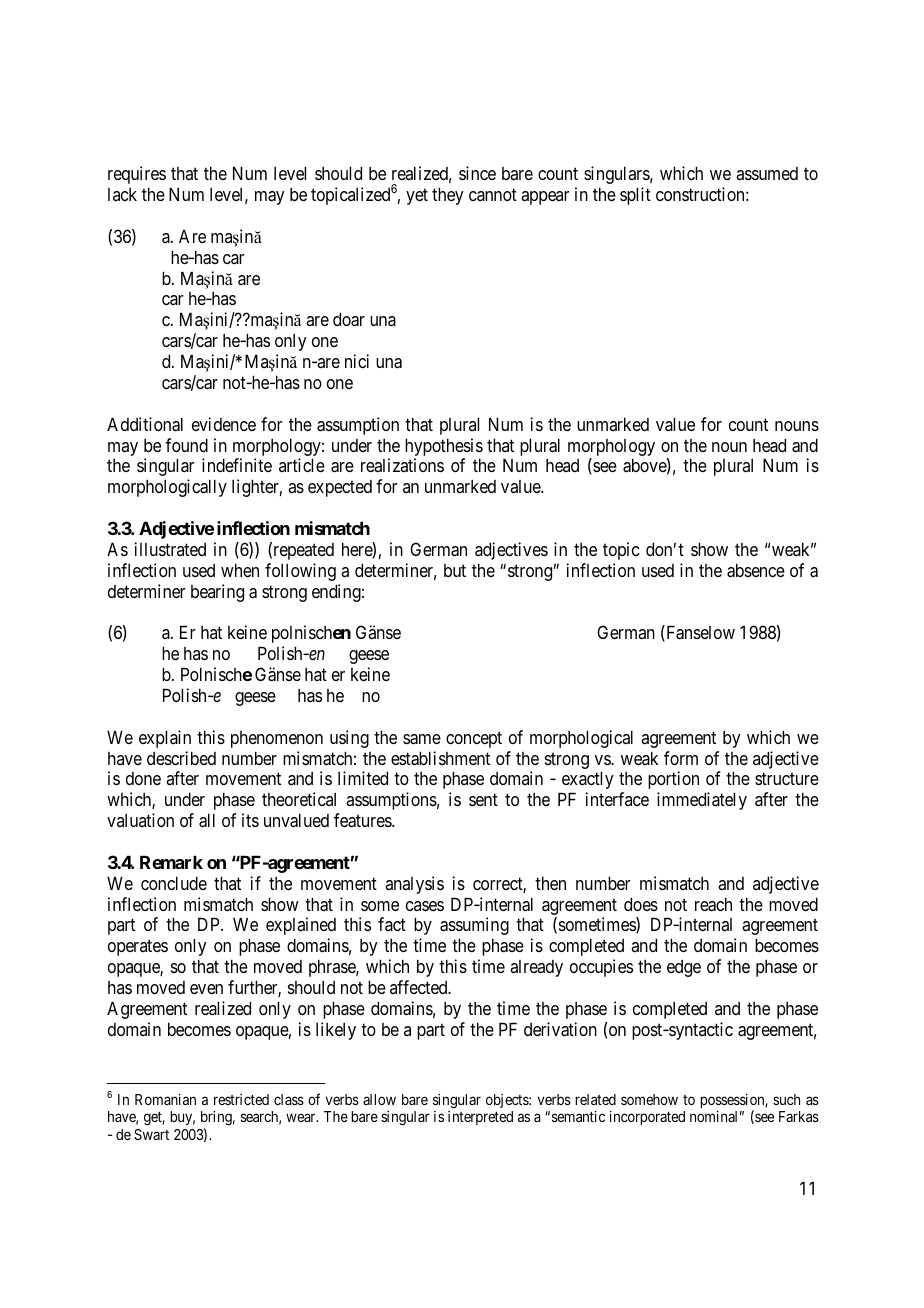 This screenshot has height=1308, width=924. Describe the element at coordinates (224, 424) in the screenshot. I see `evidence` at that location.
